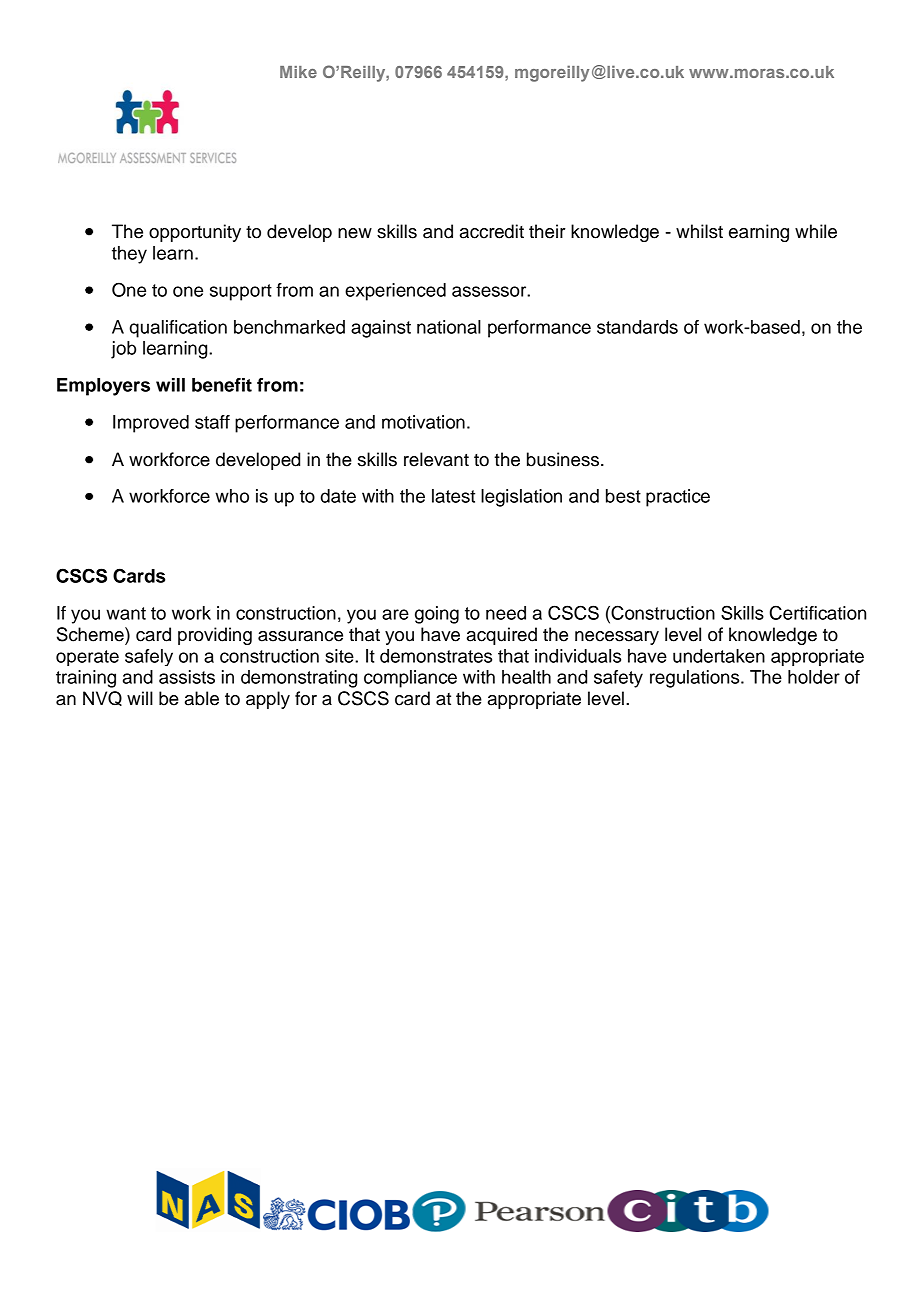  What do you see at coordinates (423, 422) in the screenshot?
I see `motivation` at bounding box center [423, 422].
